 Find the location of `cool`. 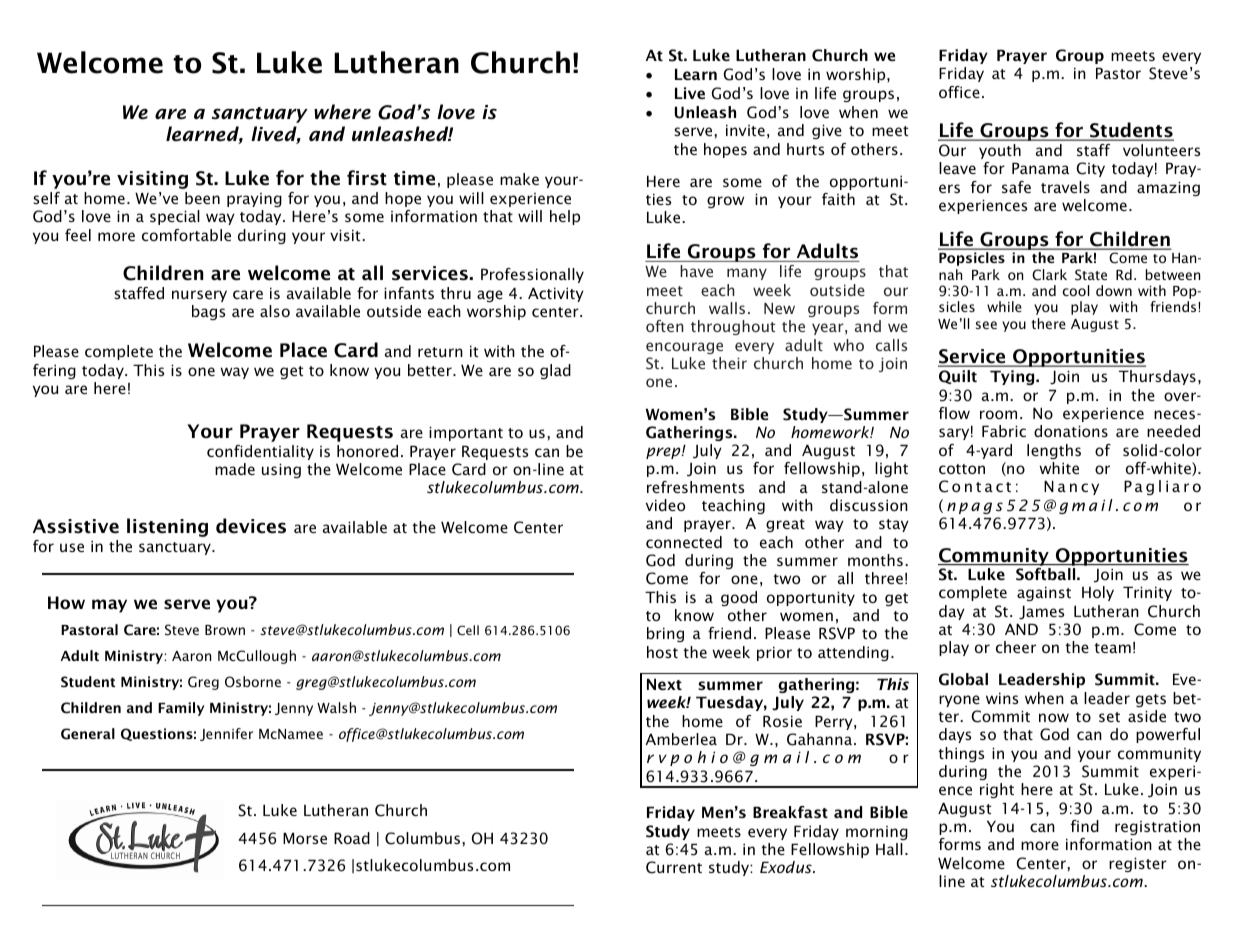

cool is located at coordinates (1076, 290).
